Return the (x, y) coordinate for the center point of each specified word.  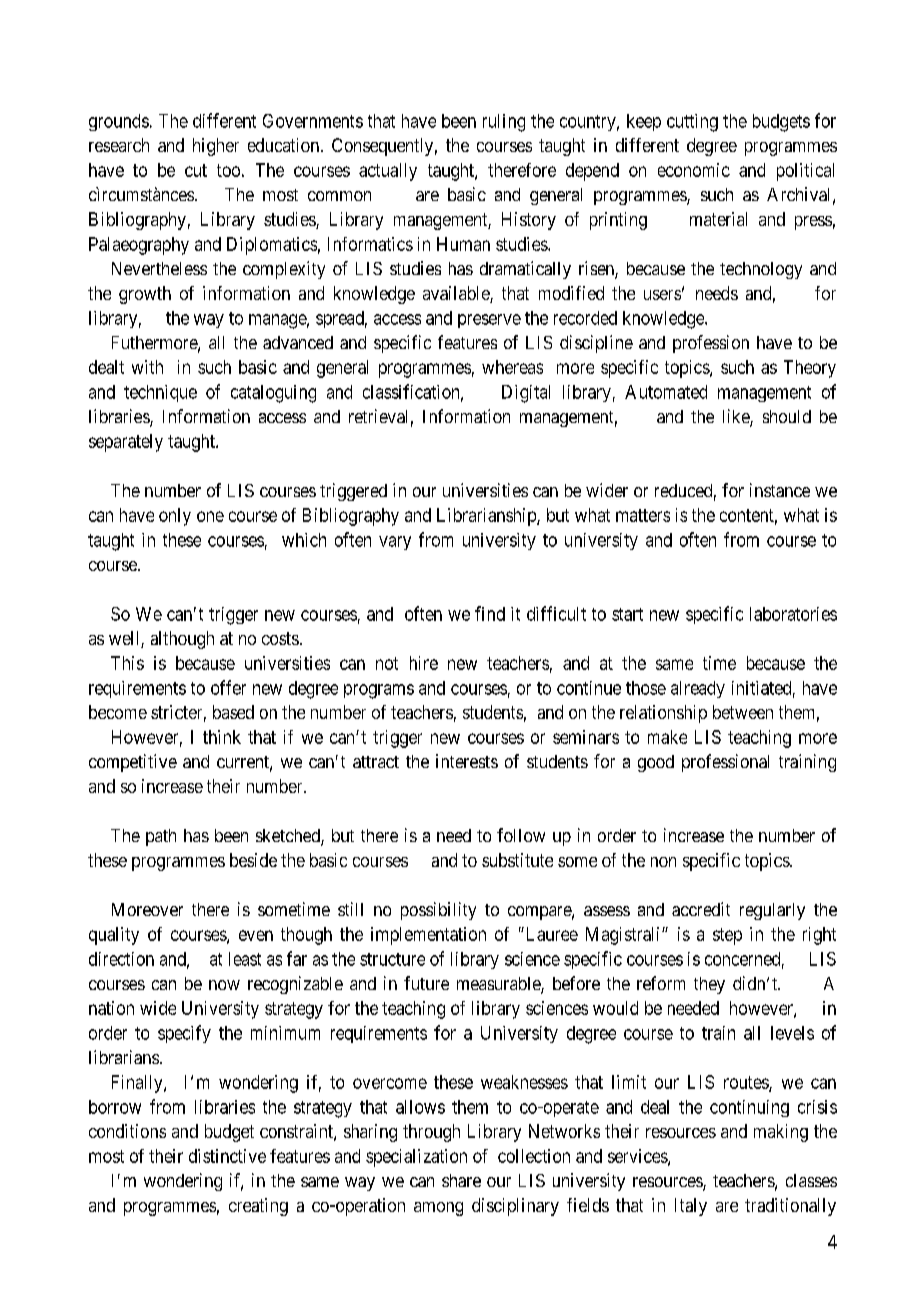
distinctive (227, 1156)
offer (228, 687)
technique (160, 393)
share (461, 1180)
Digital (526, 394)
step (727, 936)
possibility (438, 911)
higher (216, 147)
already (698, 689)
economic (694, 170)
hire (424, 663)
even (256, 935)
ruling (504, 123)
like (737, 417)
